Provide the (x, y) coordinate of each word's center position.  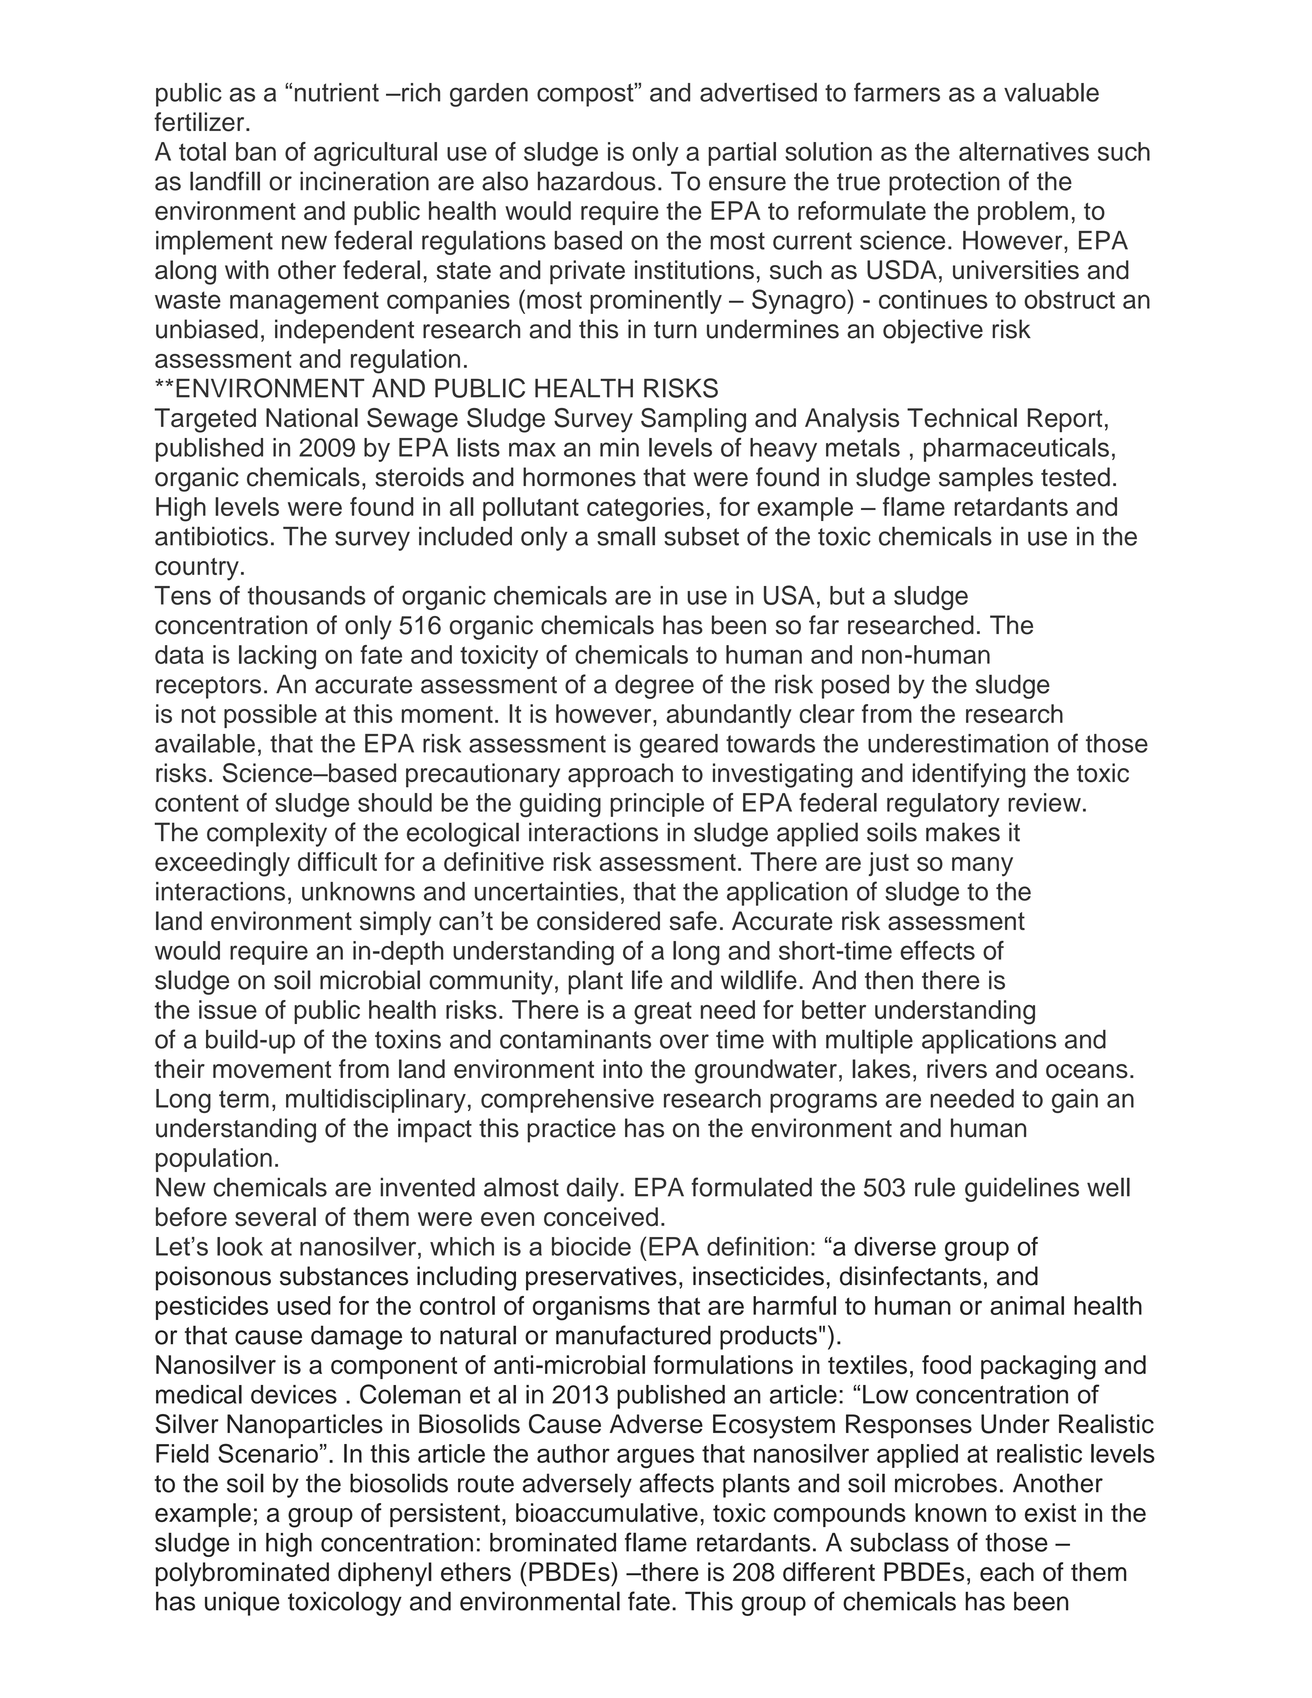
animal (1027, 1305)
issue (228, 1009)
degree (654, 686)
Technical (962, 417)
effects (937, 950)
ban (256, 151)
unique (242, 1603)
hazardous (597, 181)
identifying (968, 775)
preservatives (601, 1278)
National (312, 417)
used (304, 1305)
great (663, 1013)
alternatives (1024, 151)
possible (270, 716)
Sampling (693, 420)
